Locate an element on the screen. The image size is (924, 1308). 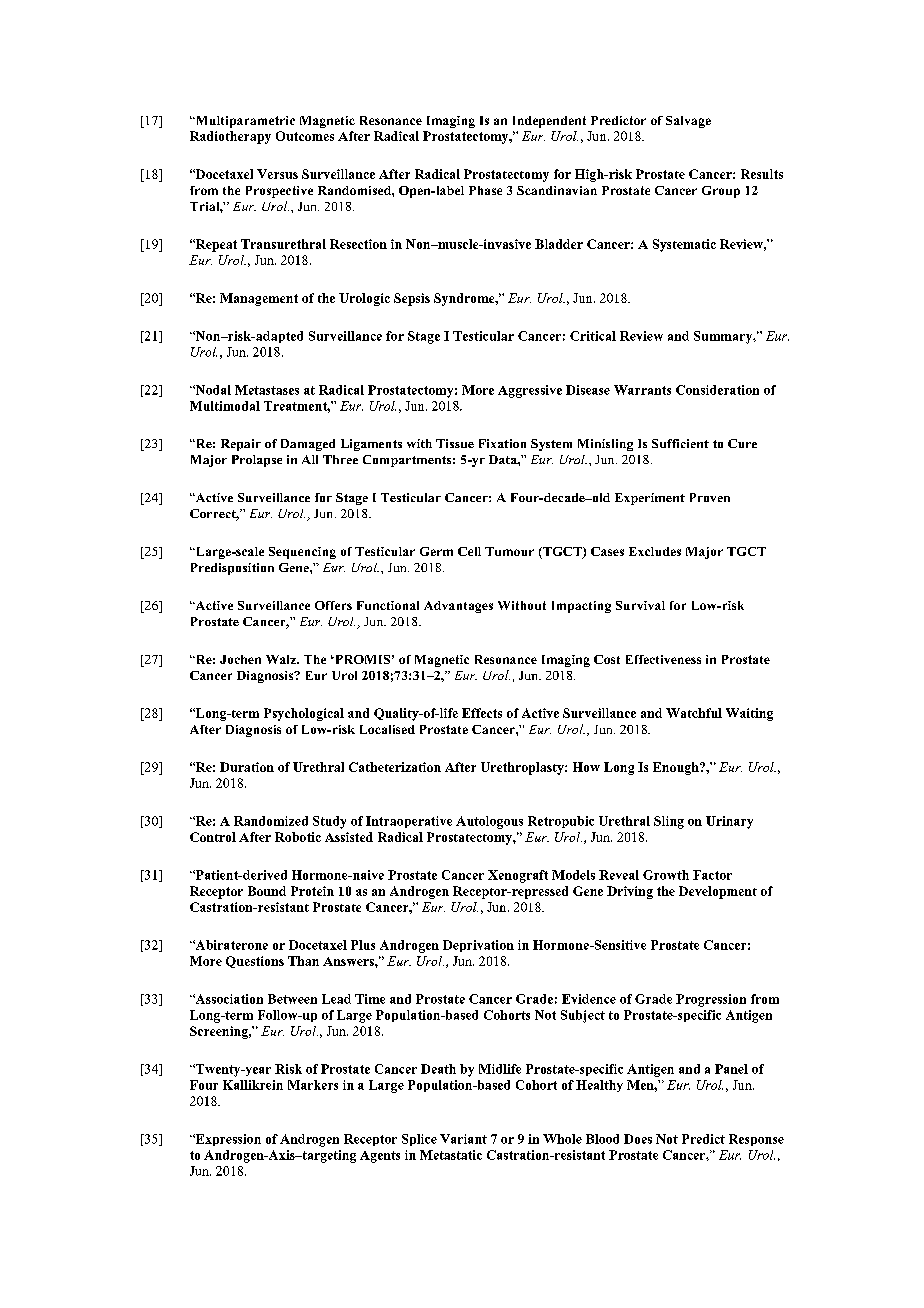
Excludes is located at coordinates (655, 551).
